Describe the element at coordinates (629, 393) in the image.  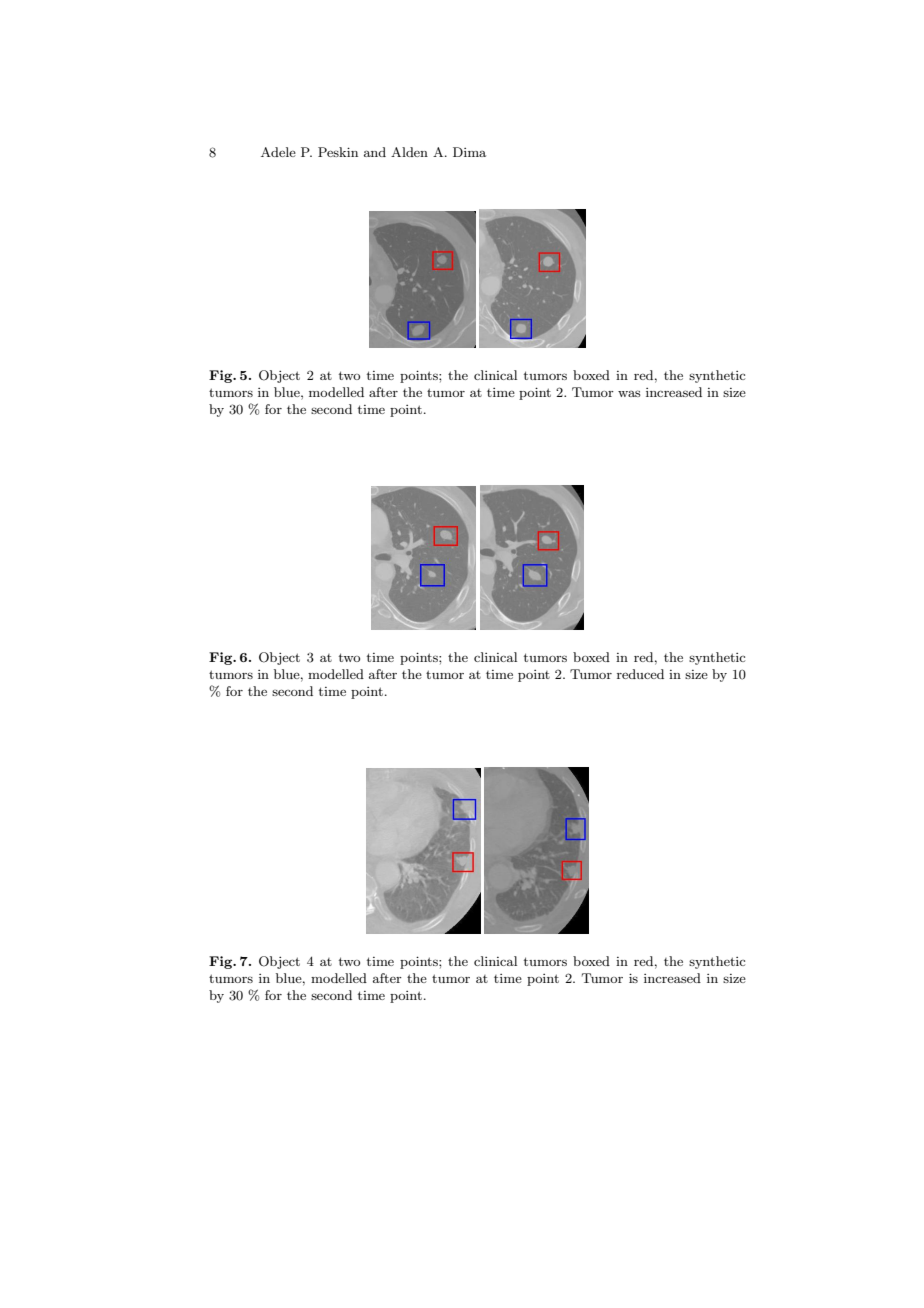
I see `was` at that location.
